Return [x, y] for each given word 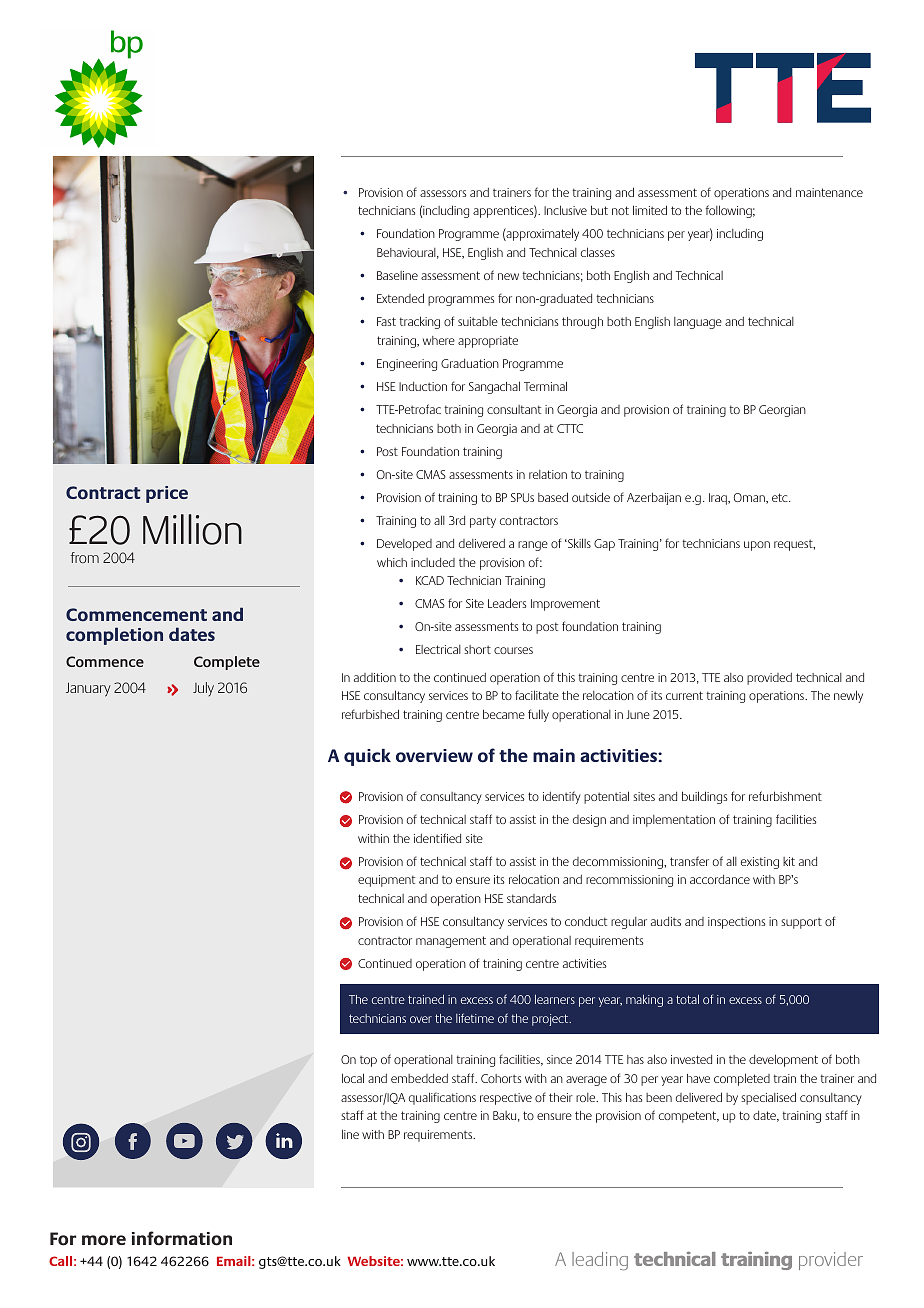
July [203, 689]
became [504, 714]
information [182, 1238]
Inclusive [565, 210]
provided [769, 678]
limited [650, 210]
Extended [400, 298]
